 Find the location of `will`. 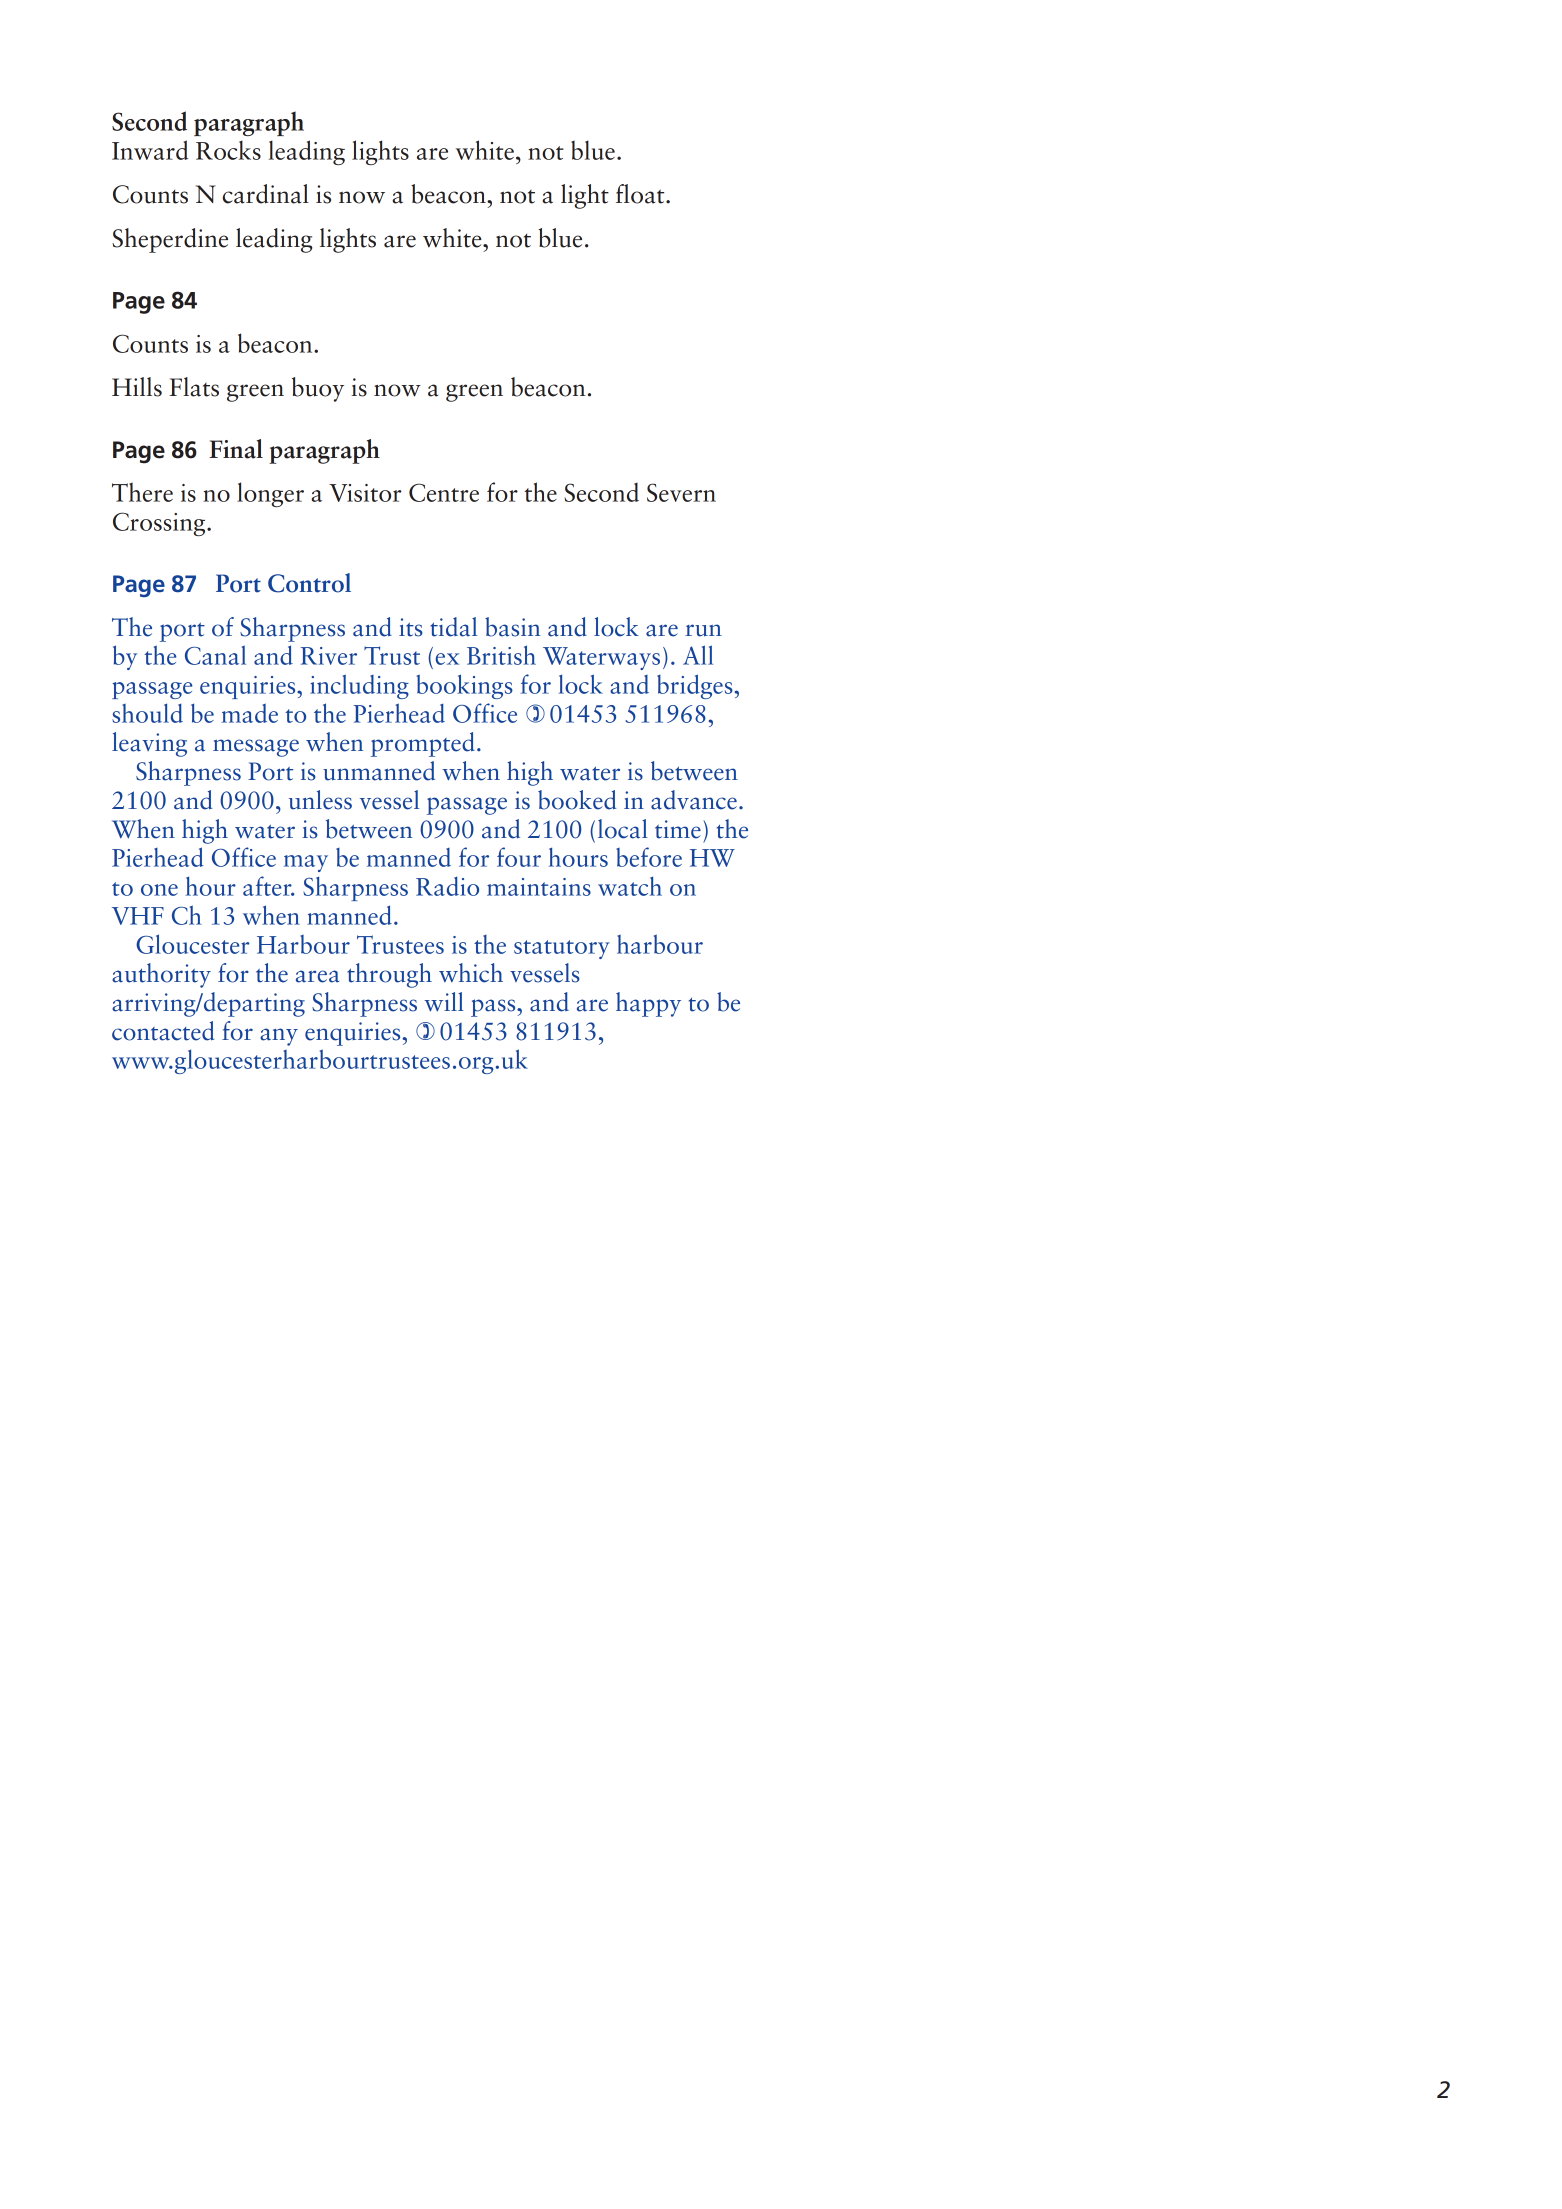

will is located at coordinates (444, 1001).
